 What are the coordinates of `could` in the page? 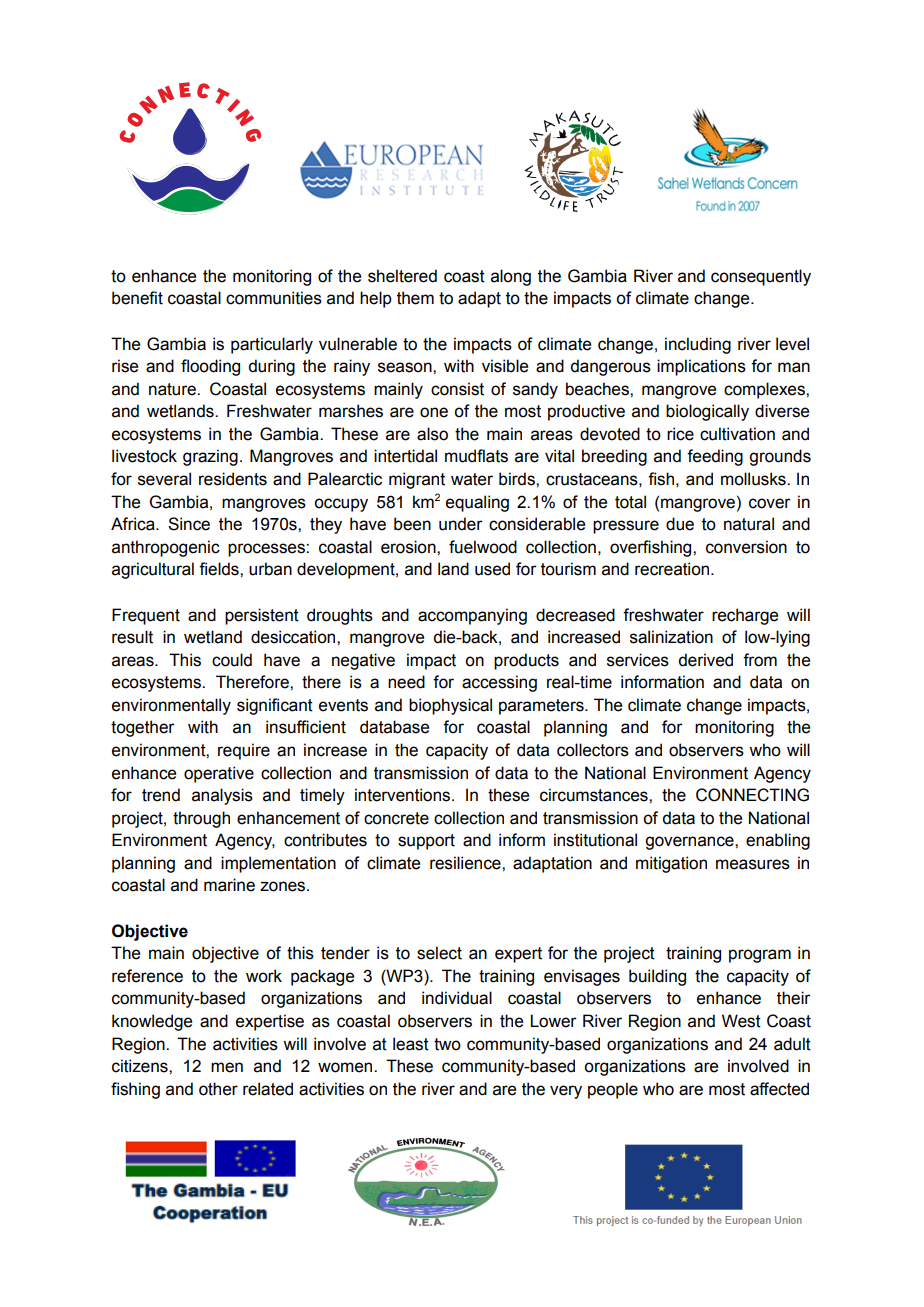 It's located at (232, 660).
